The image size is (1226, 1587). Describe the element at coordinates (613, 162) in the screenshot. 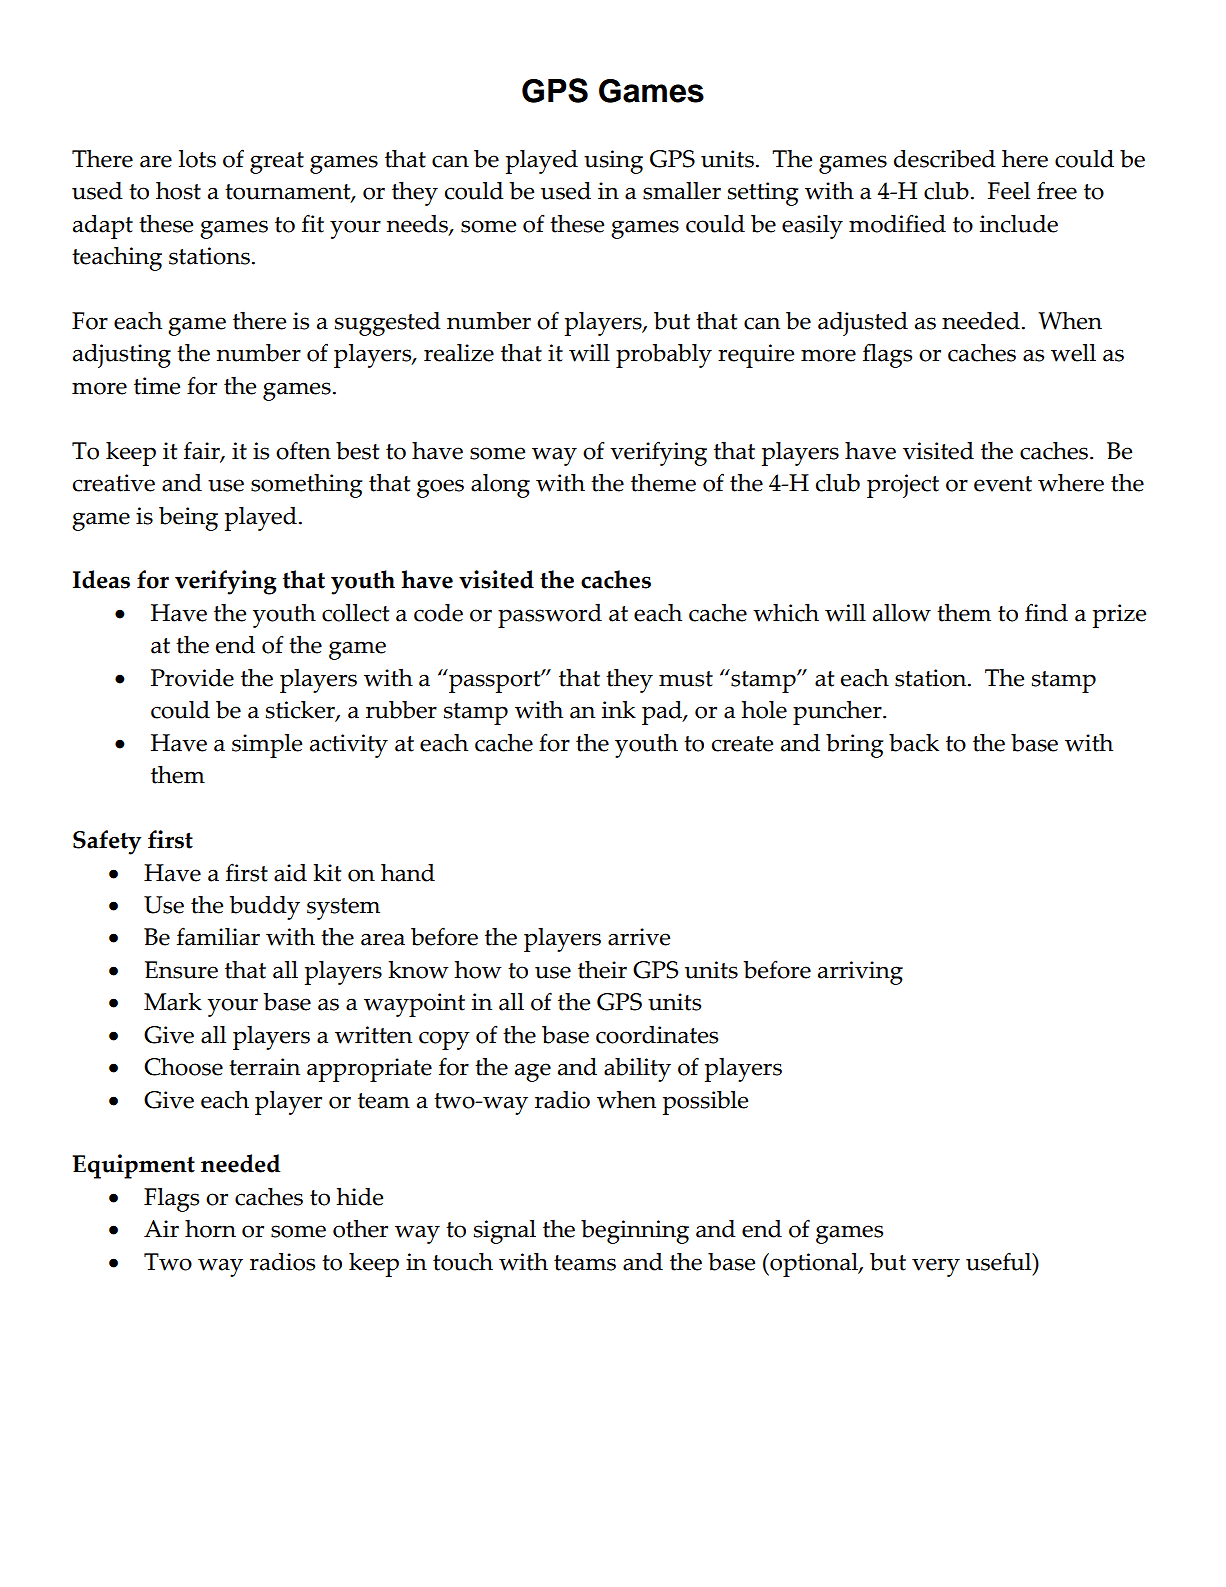

I see `using` at that location.
